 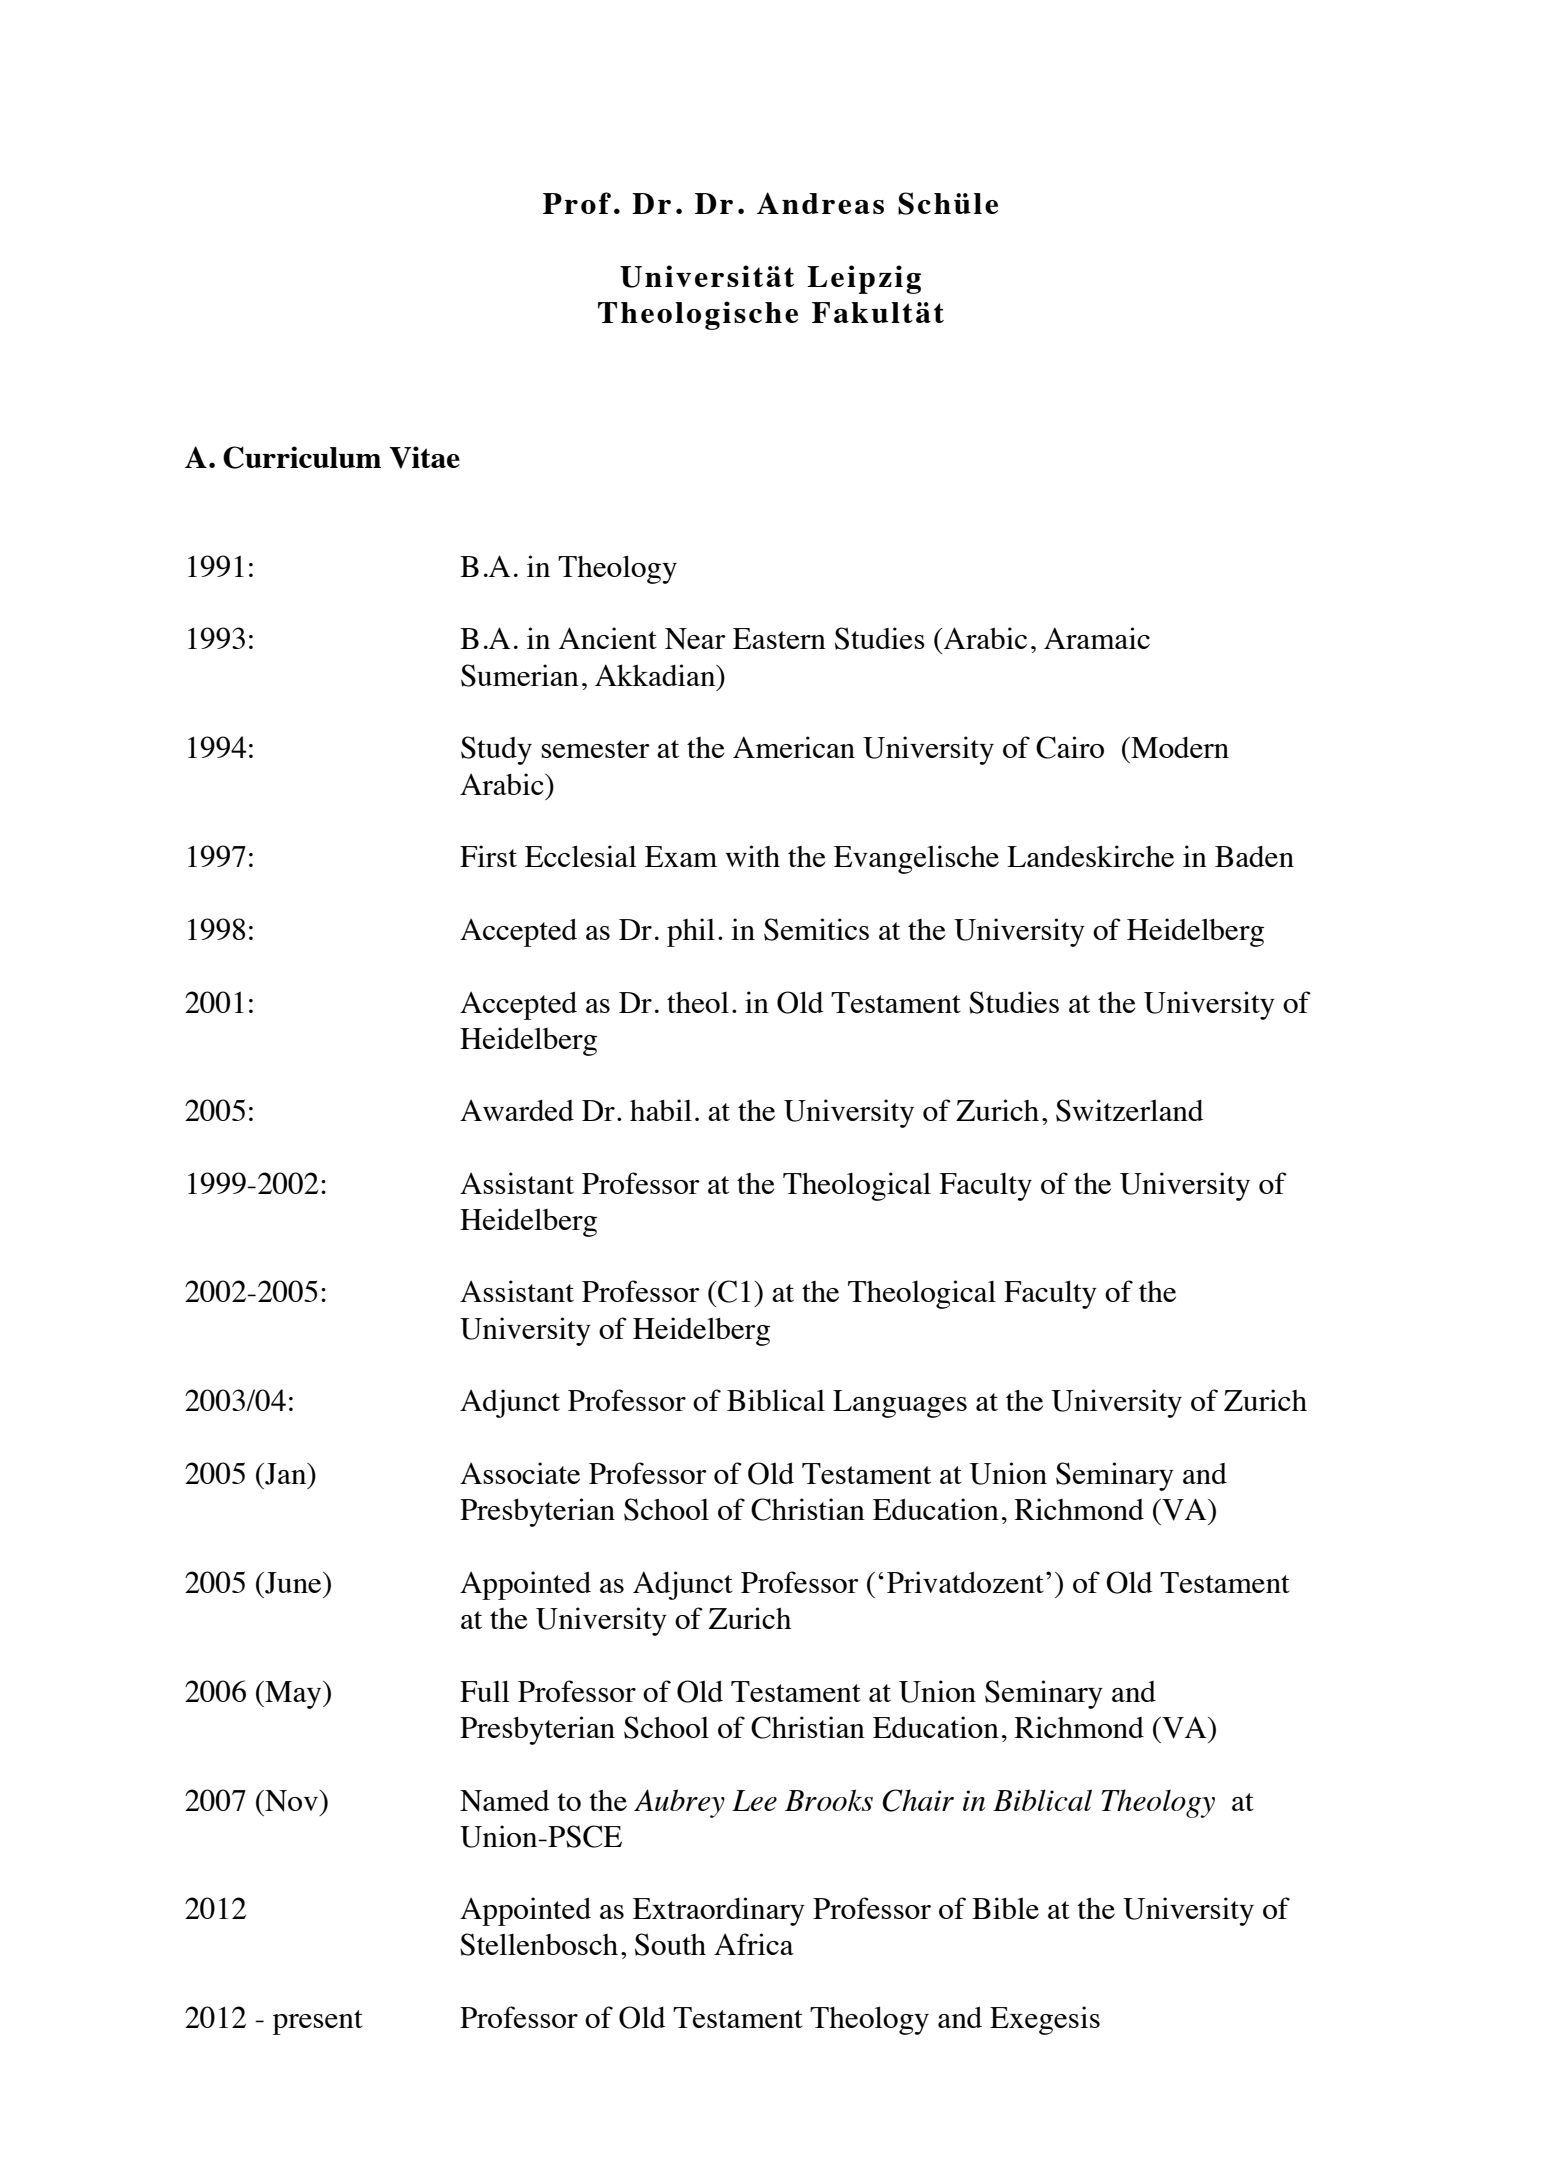 I want to click on Africa, so click(x=754, y=1944).
